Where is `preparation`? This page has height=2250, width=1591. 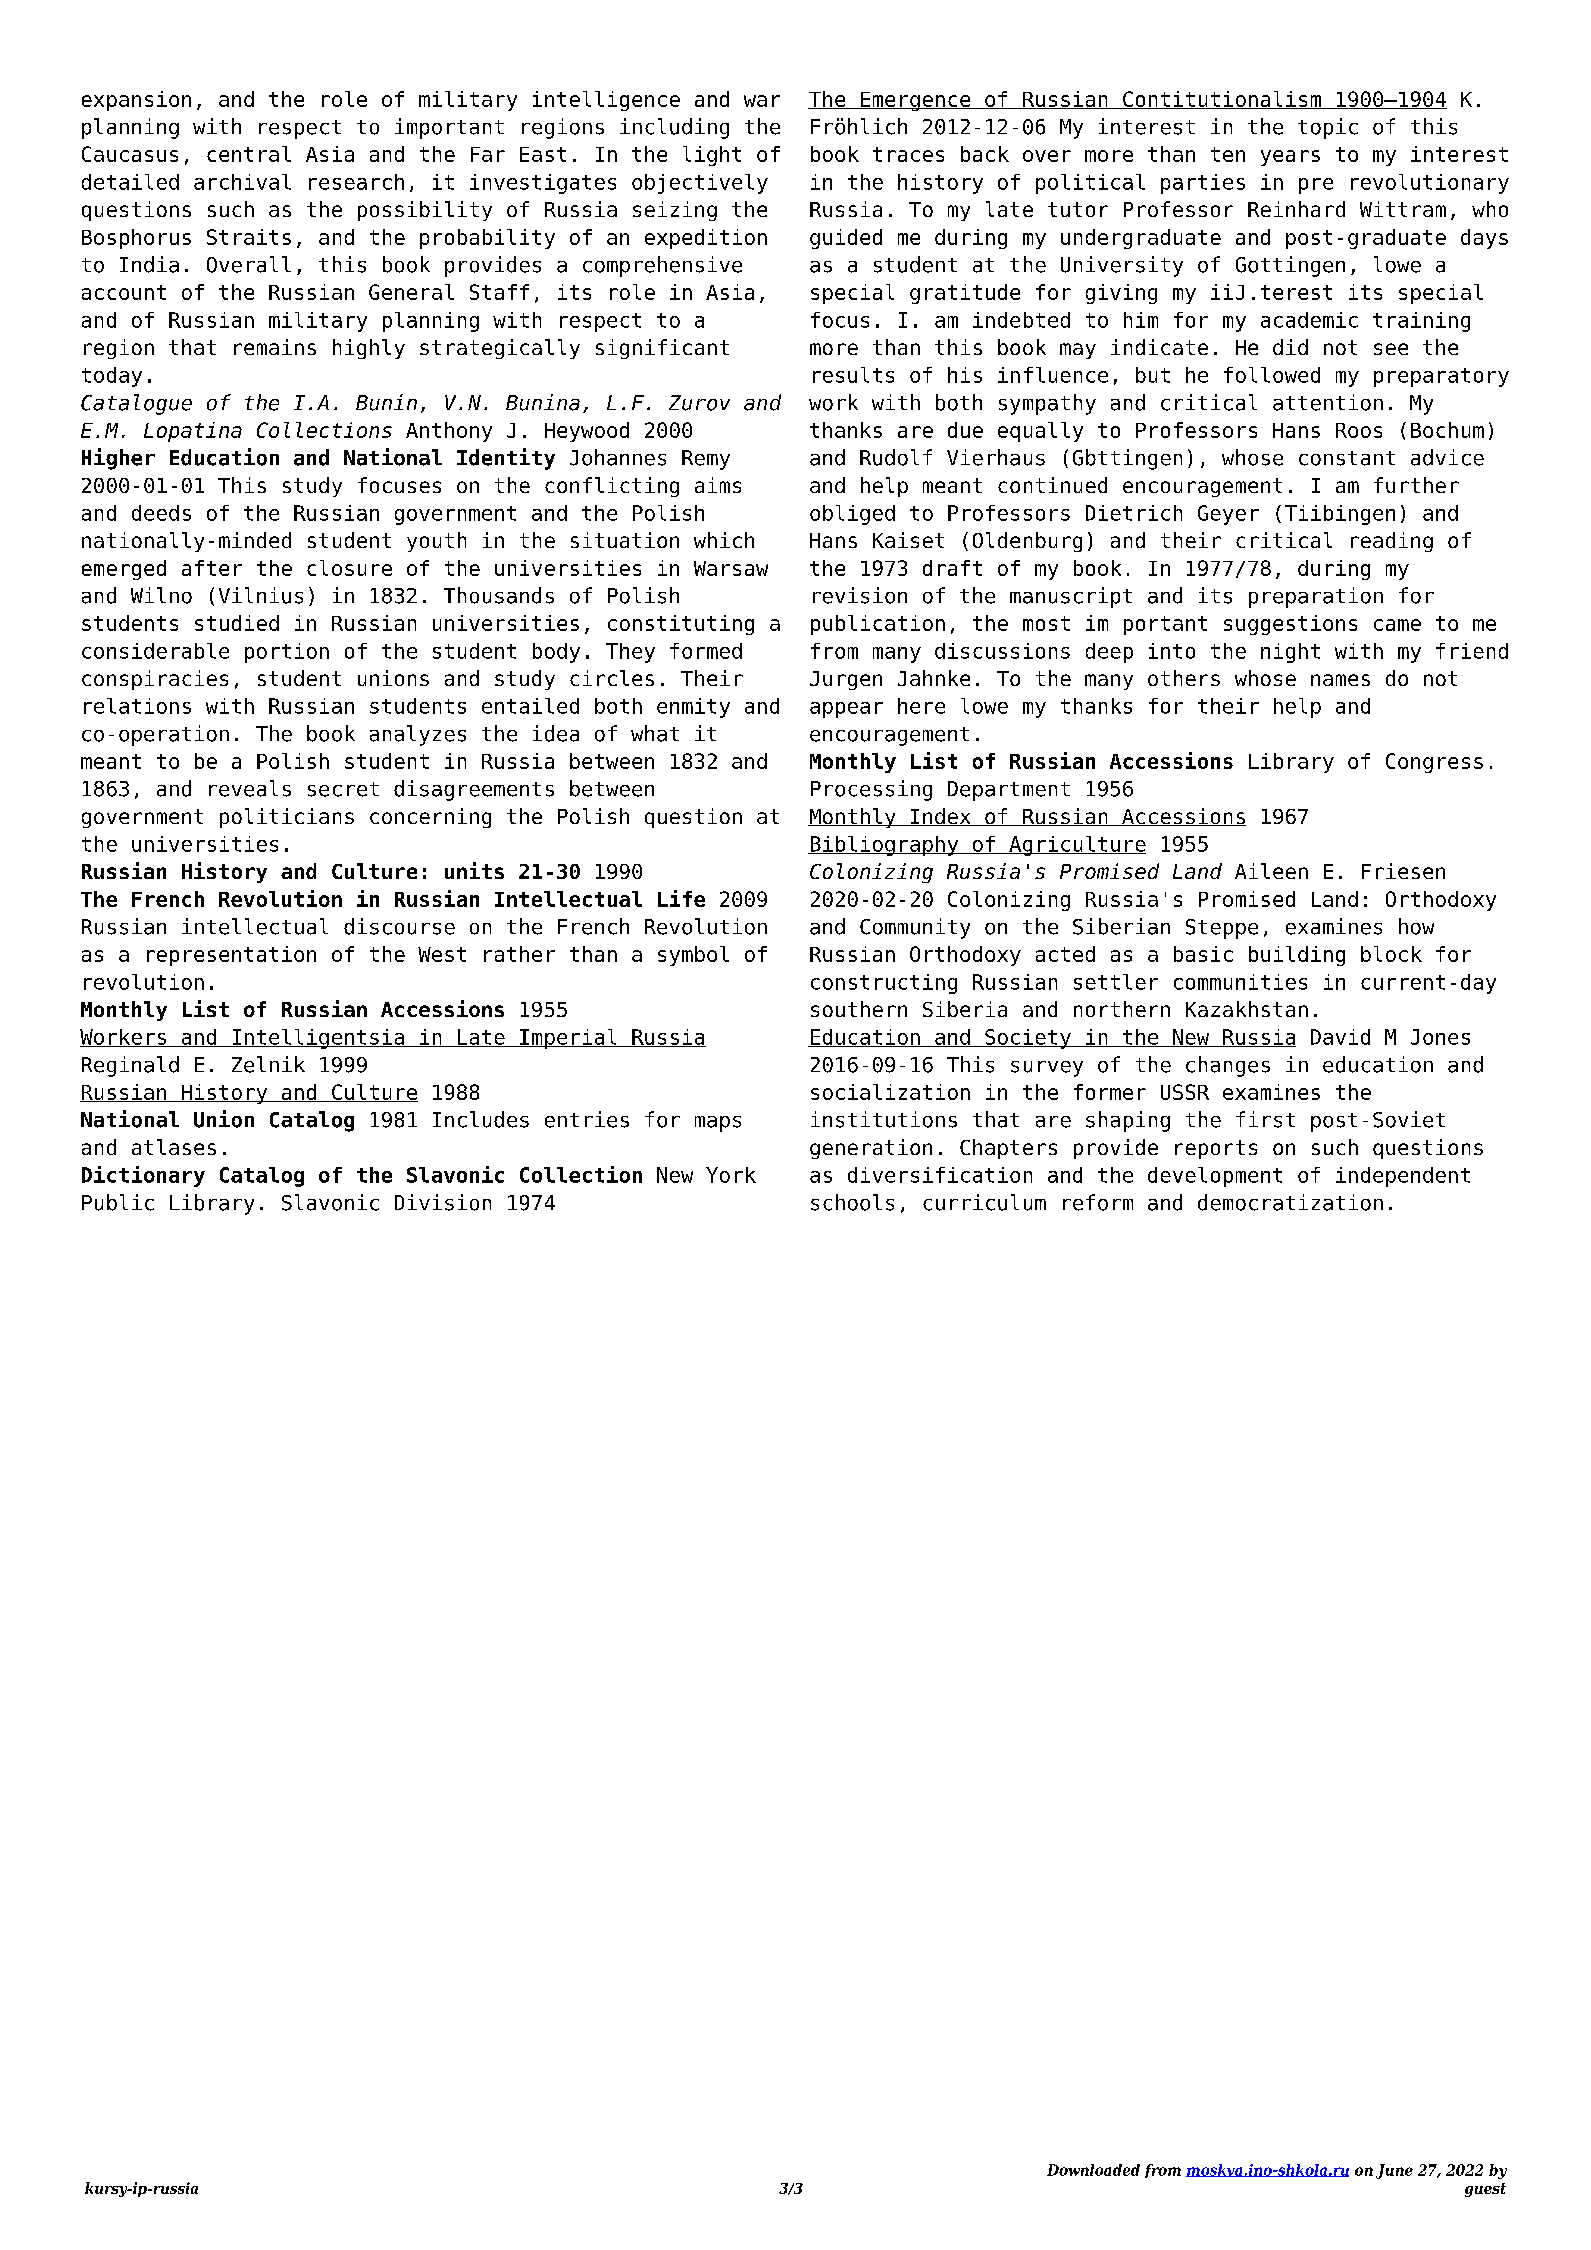 preparation is located at coordinates (1316, 597).
